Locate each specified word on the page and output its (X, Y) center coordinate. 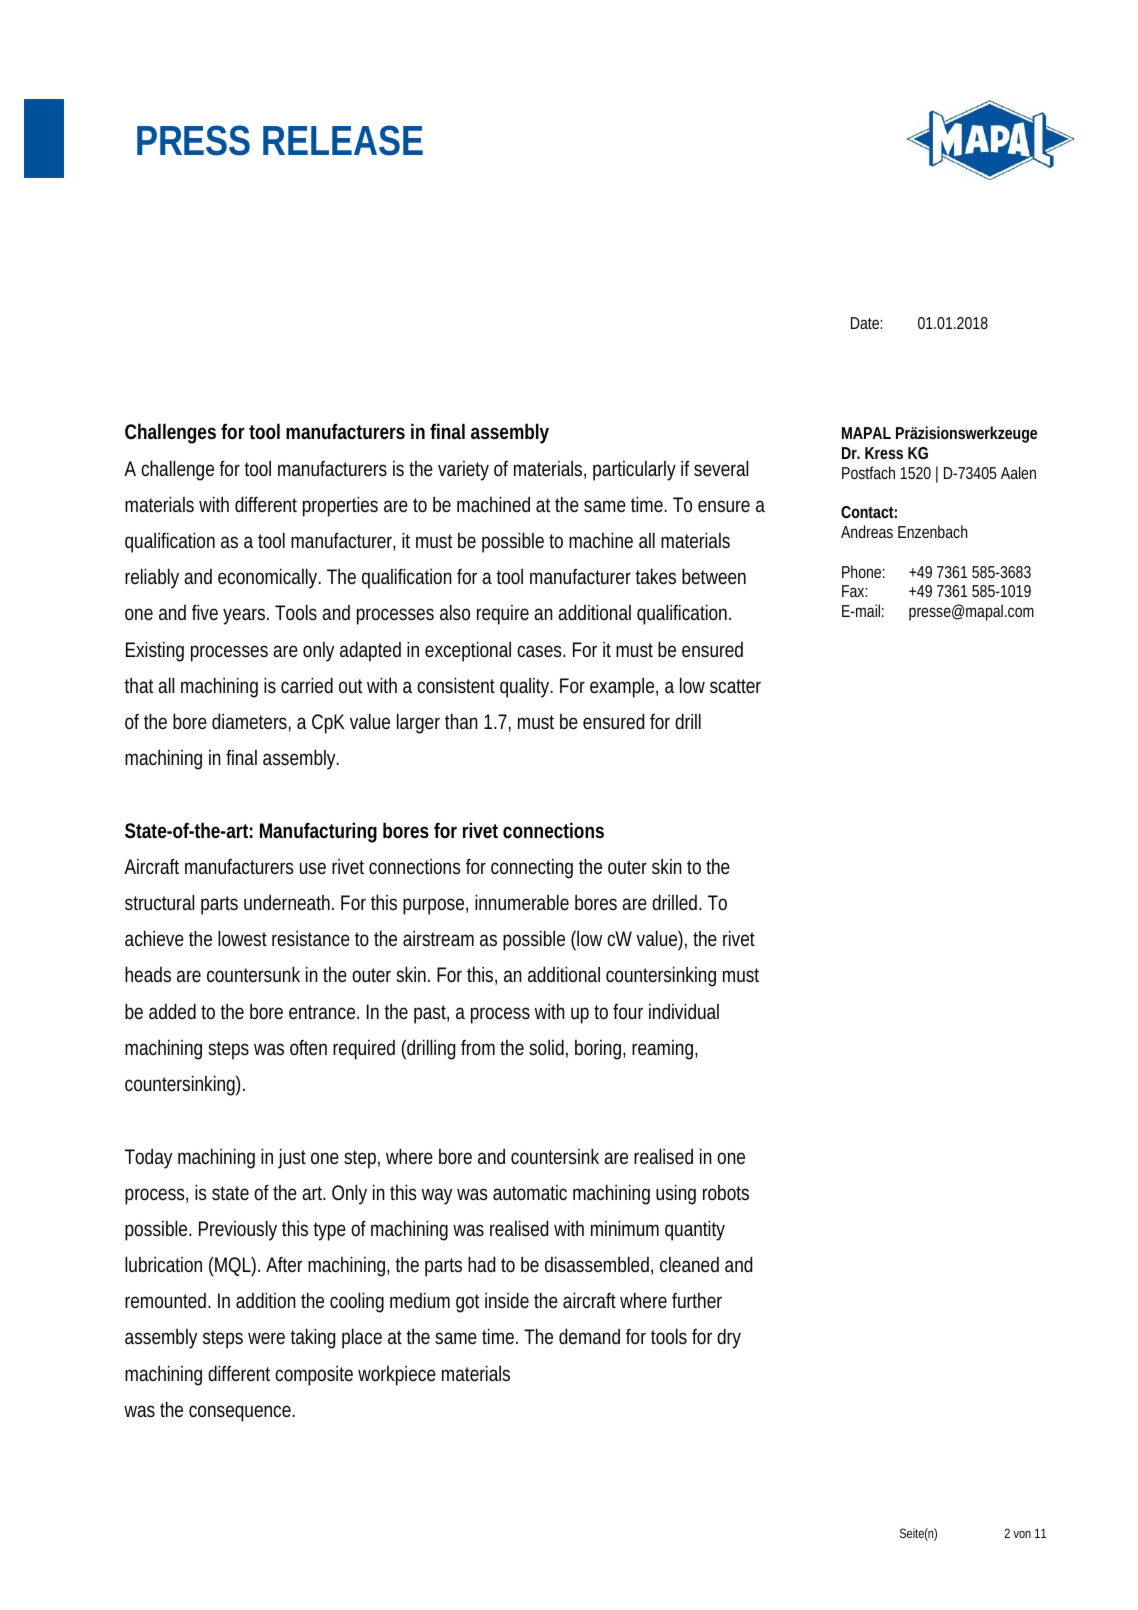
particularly (634, 471)
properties (340, 506)
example (624, 687)
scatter (735, 686)
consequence (242, 1413)
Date (866, 323)
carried (307, 685)
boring (600, 1050)
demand (589, 1336)
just (292, 1158)
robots (726, 1192)
